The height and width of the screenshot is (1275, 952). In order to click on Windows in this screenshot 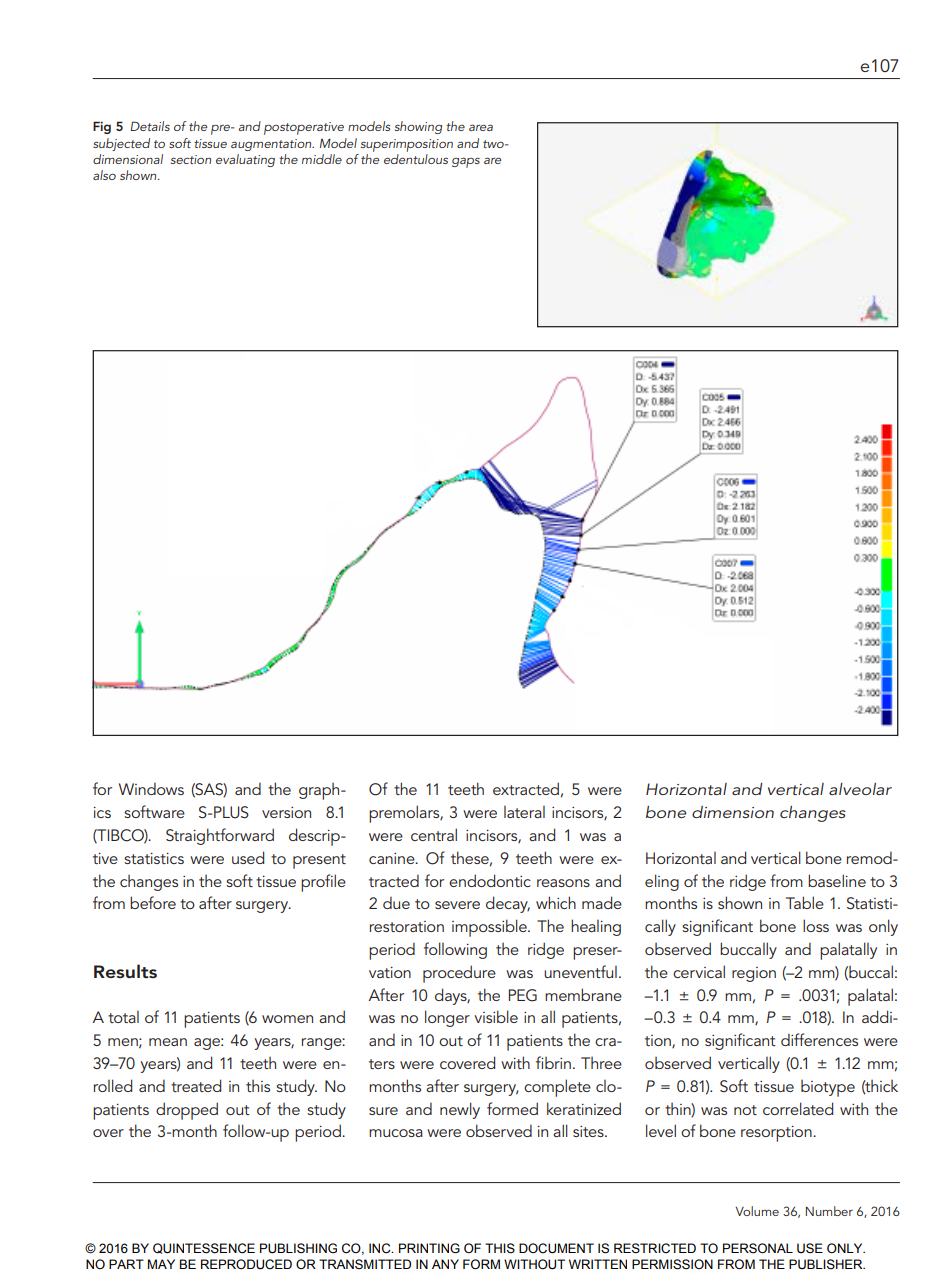, I will do `click(151, 788)`.
